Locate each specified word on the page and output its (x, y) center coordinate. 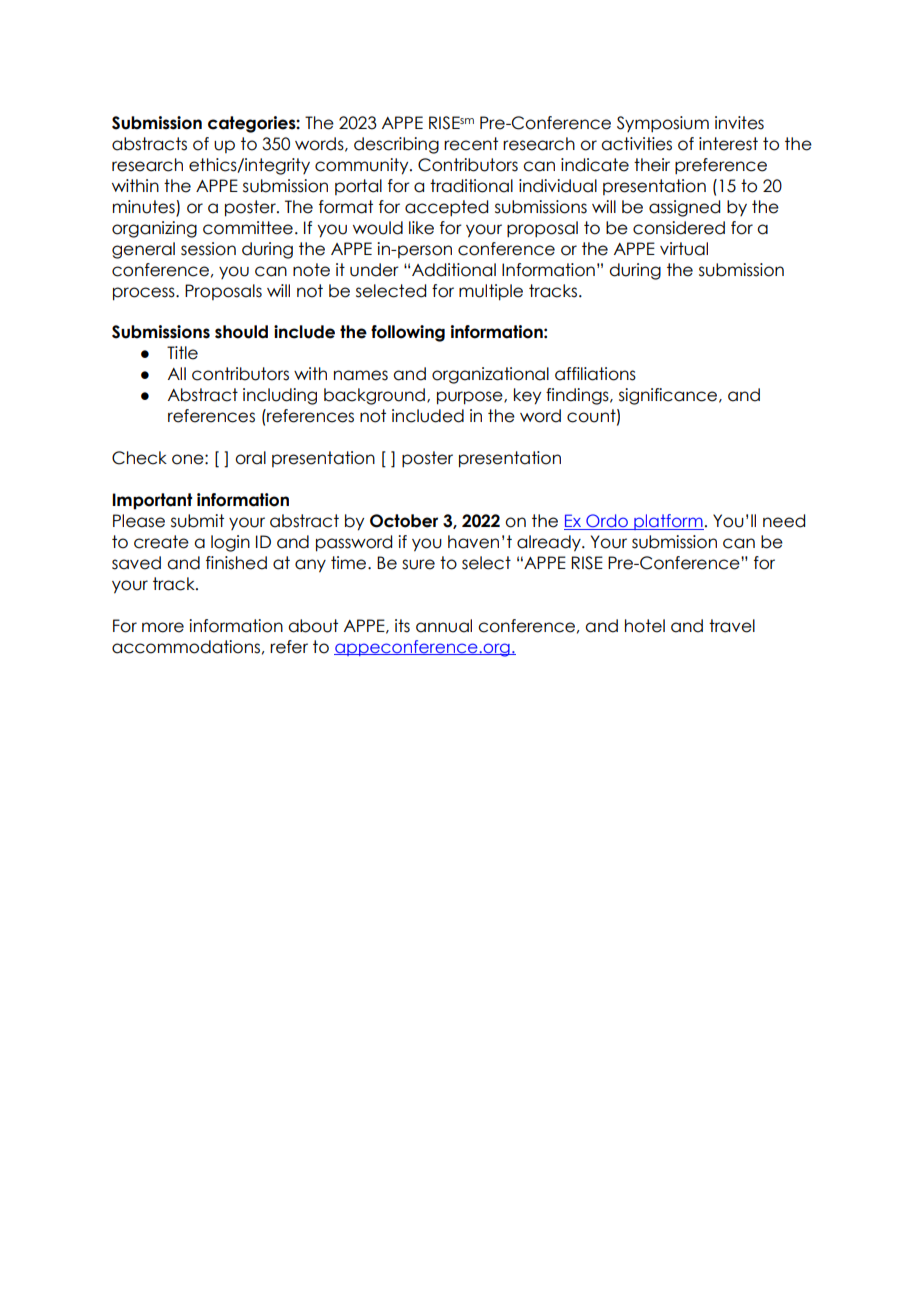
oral (250, 458)
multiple (491, 292)
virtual (684, 249)
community (363, 166)
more (163, 627)
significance (669, 396)
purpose (471, 398)
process (145, 294)
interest (728, 144)
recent (471, 144)
